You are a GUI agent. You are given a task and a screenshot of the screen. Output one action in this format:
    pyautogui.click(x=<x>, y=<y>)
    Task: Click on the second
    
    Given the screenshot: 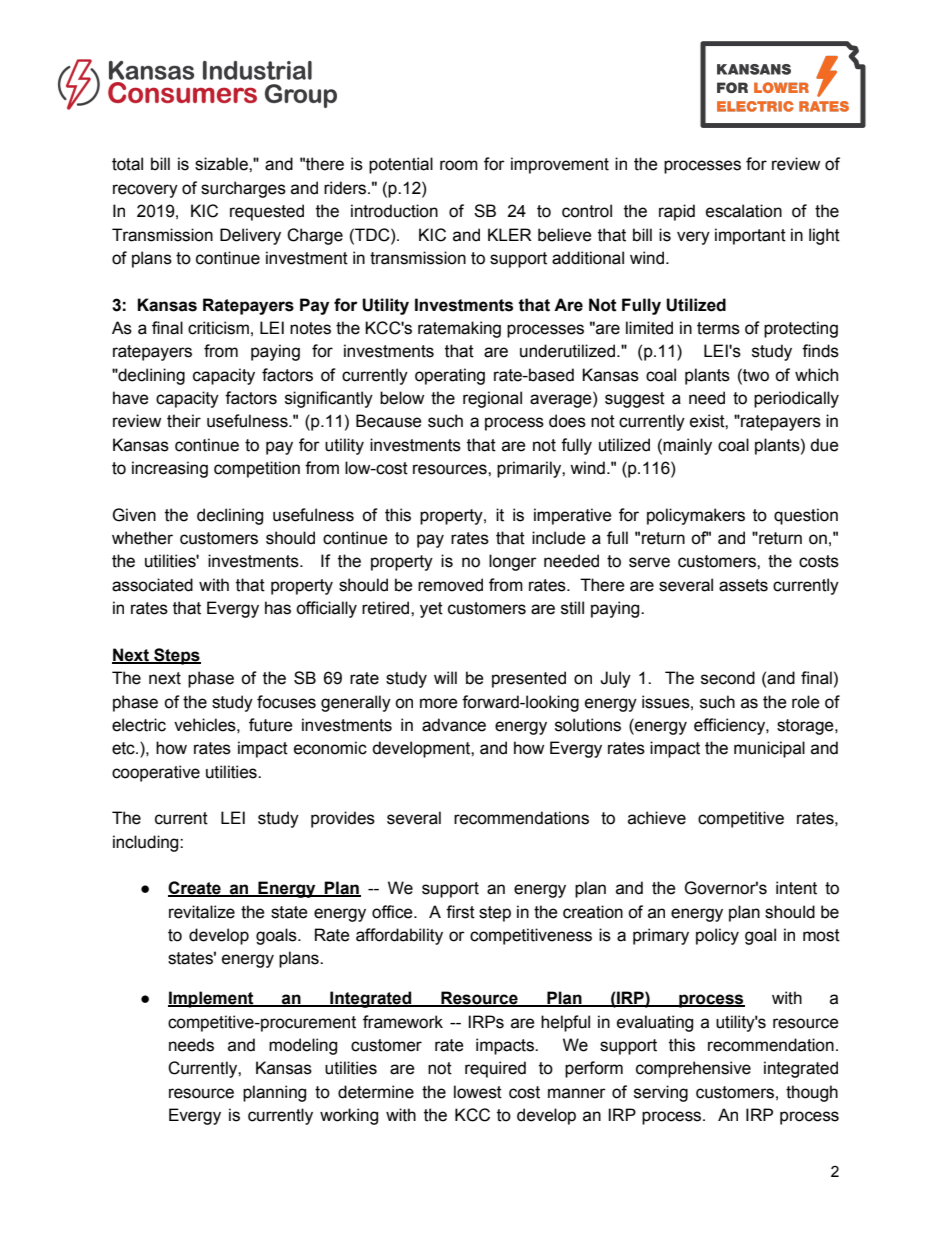 What is the action you would take?
    pyautogui.click(x=728, y=678)
